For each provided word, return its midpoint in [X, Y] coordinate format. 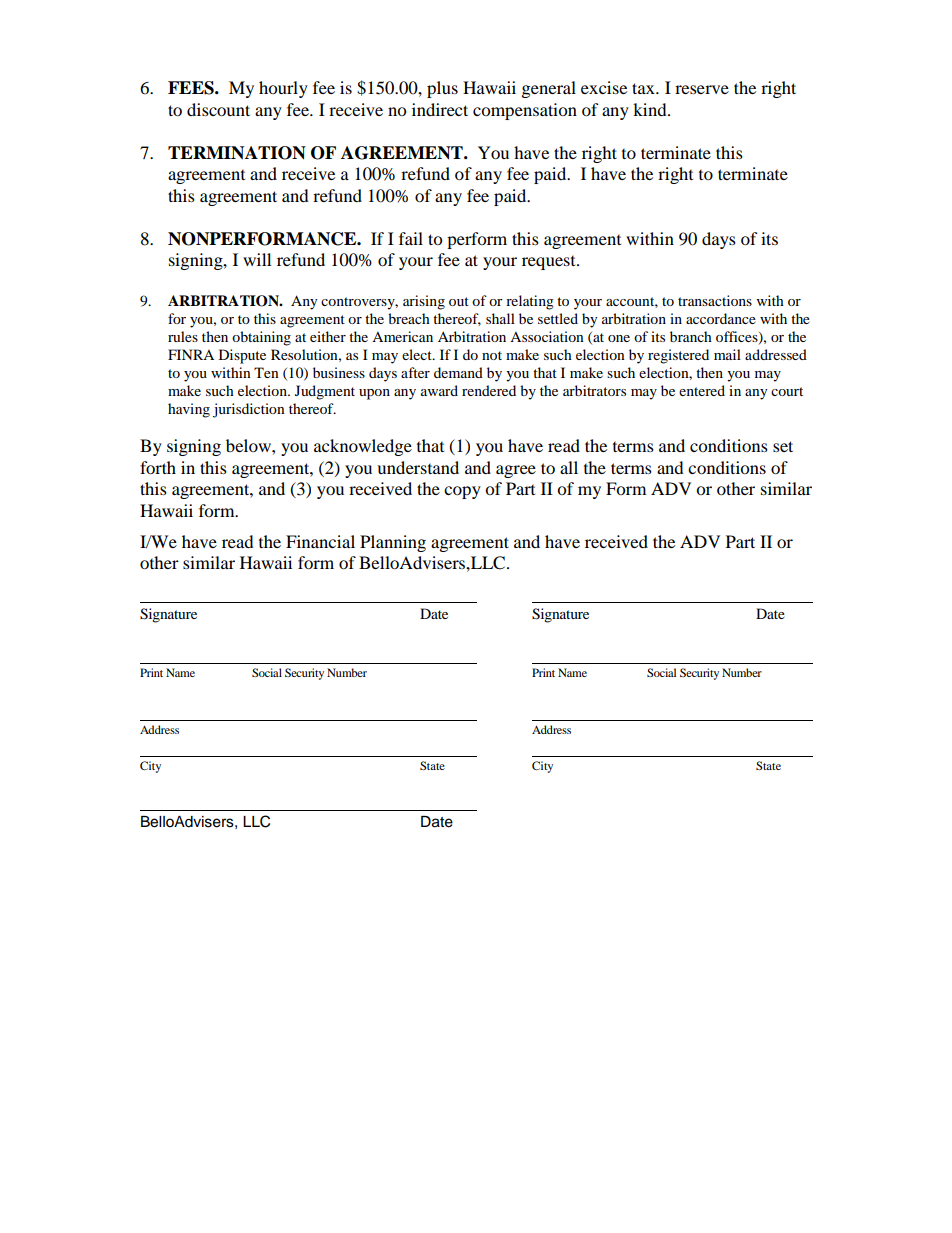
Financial [320, 541]
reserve [702, 89]
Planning [393, 543]
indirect [440, 109]
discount [218, 109]
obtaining [261, 338]
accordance [721, 318]
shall [500, 318]
